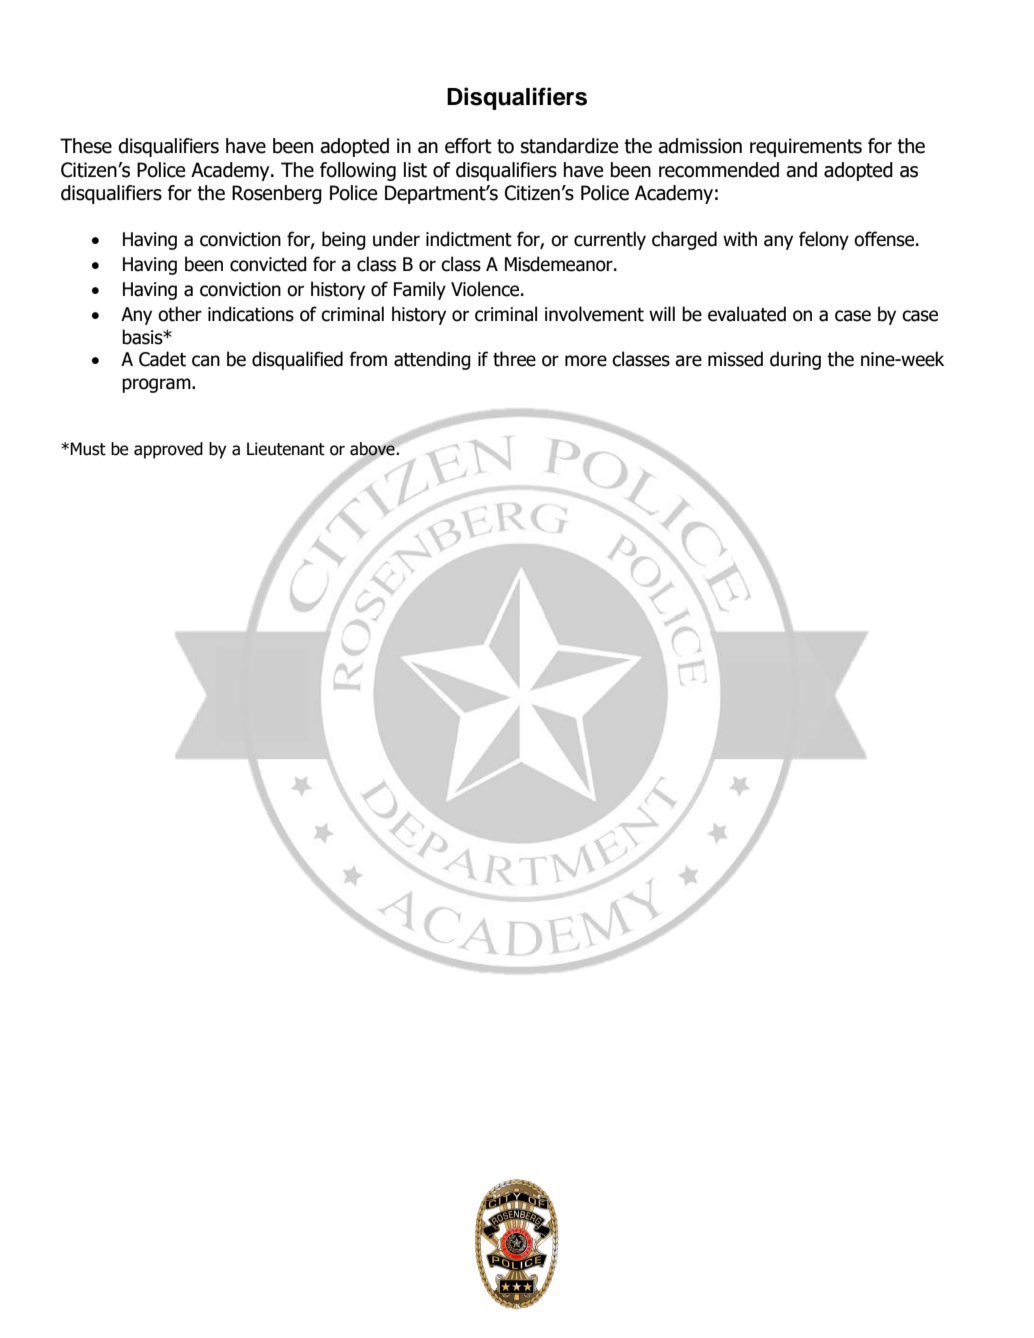 The height and width of the image is (1338, 1034). Describe the element at coordinates (740, 239) in the image. I see `with` at that location.
